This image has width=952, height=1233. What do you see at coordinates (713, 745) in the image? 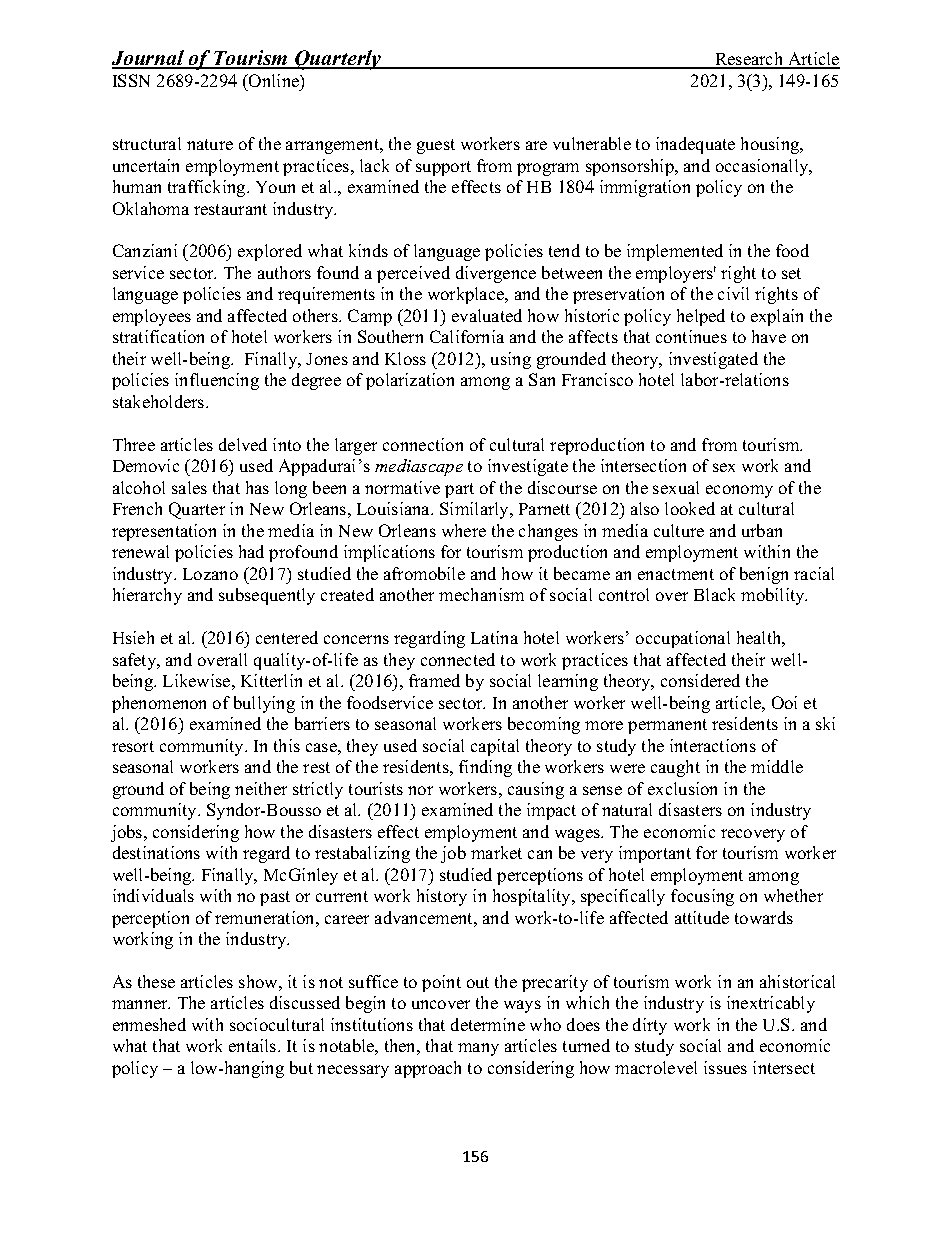
I see `interactions` at bounding box center [713, 745].
